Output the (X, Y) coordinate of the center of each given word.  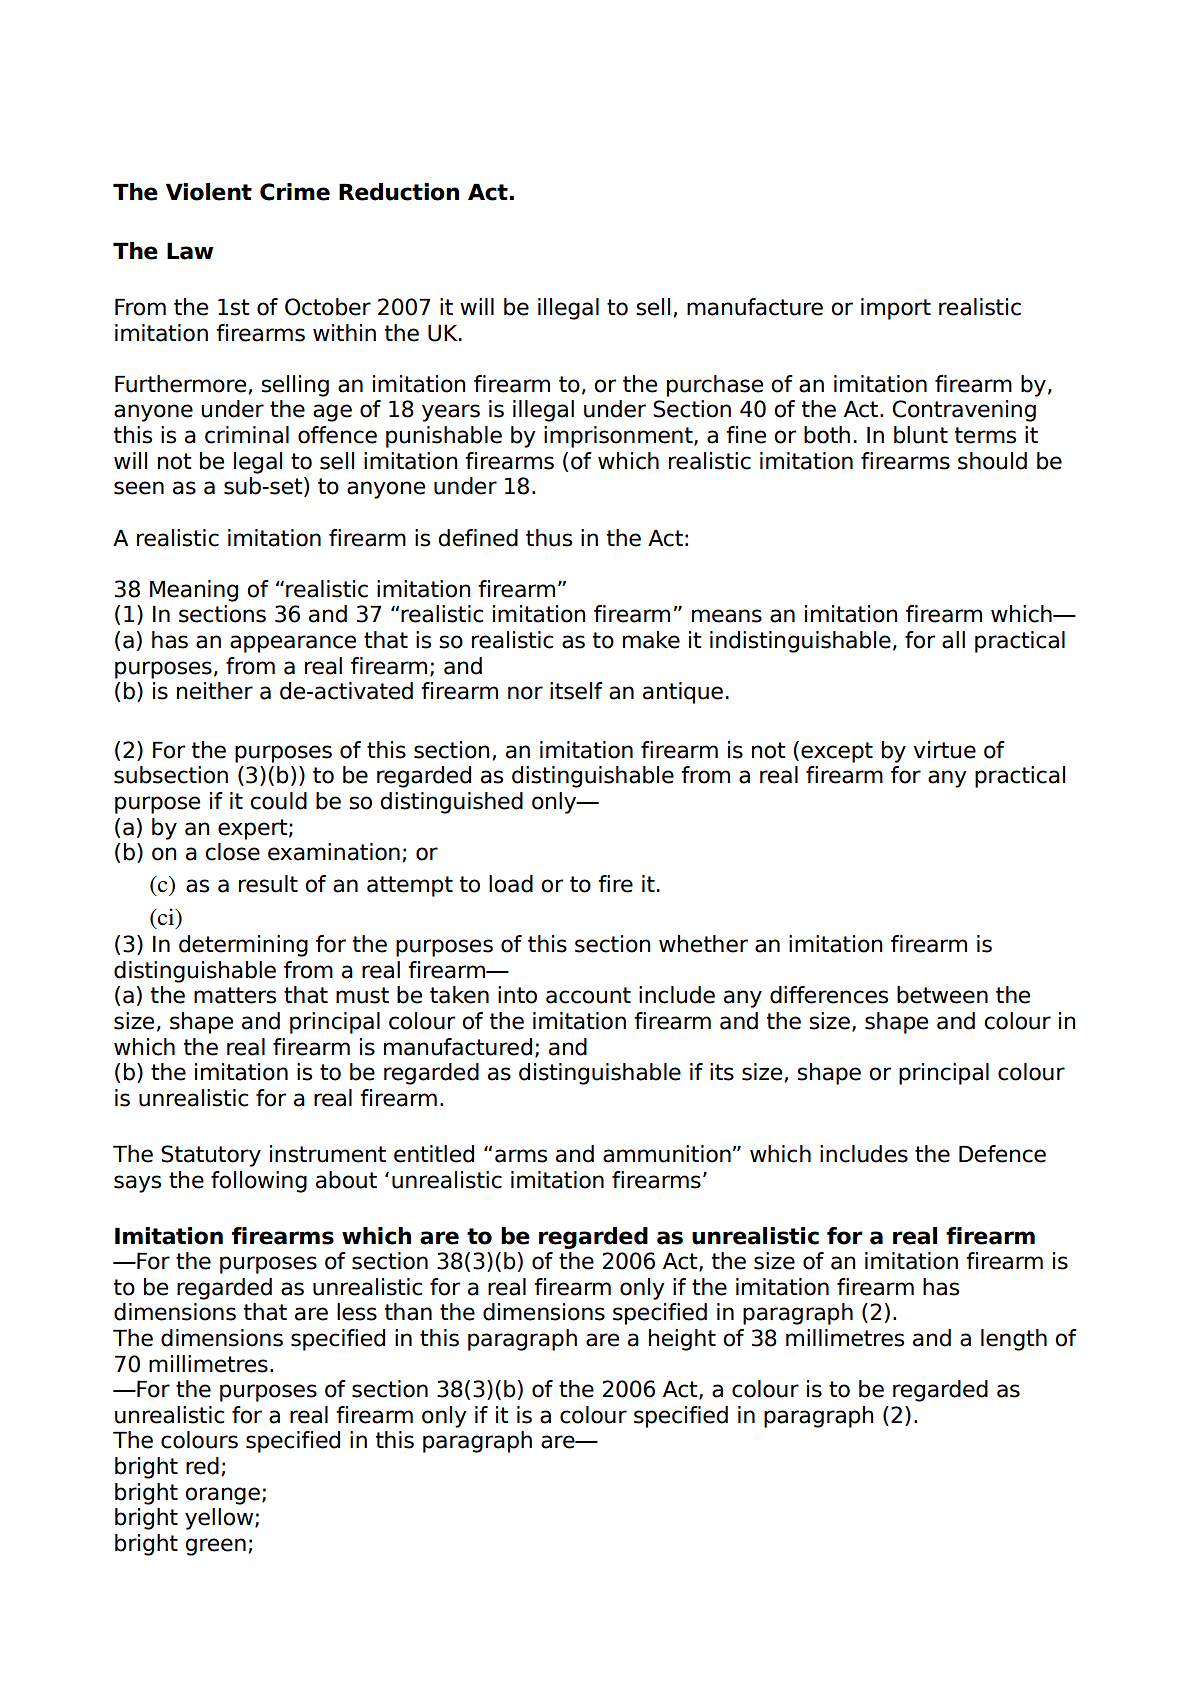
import (896, 309)
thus (549, 538)
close (232, 852)
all (953, 640)
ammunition (667, 1154)
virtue (944, 750)
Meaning (194, 591)
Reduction (399, 192)
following (259, 1182)
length (1014, 1340)
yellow (220, 1519)
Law (190, 251)
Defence (1002, 1154)
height (682, 1340)
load (511, 884)
